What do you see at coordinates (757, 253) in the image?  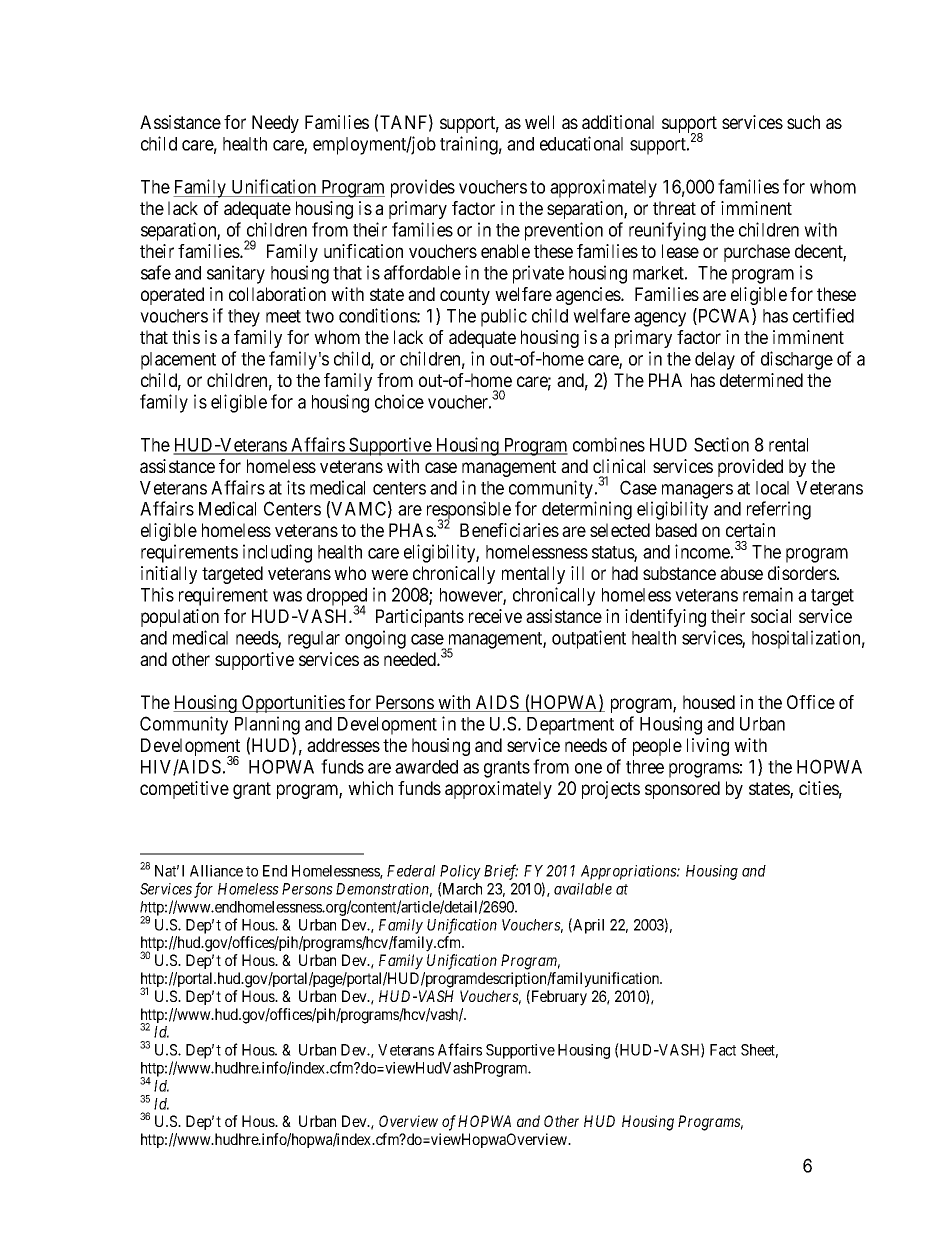 I see `purchase` at bounding box center [757, 253].
